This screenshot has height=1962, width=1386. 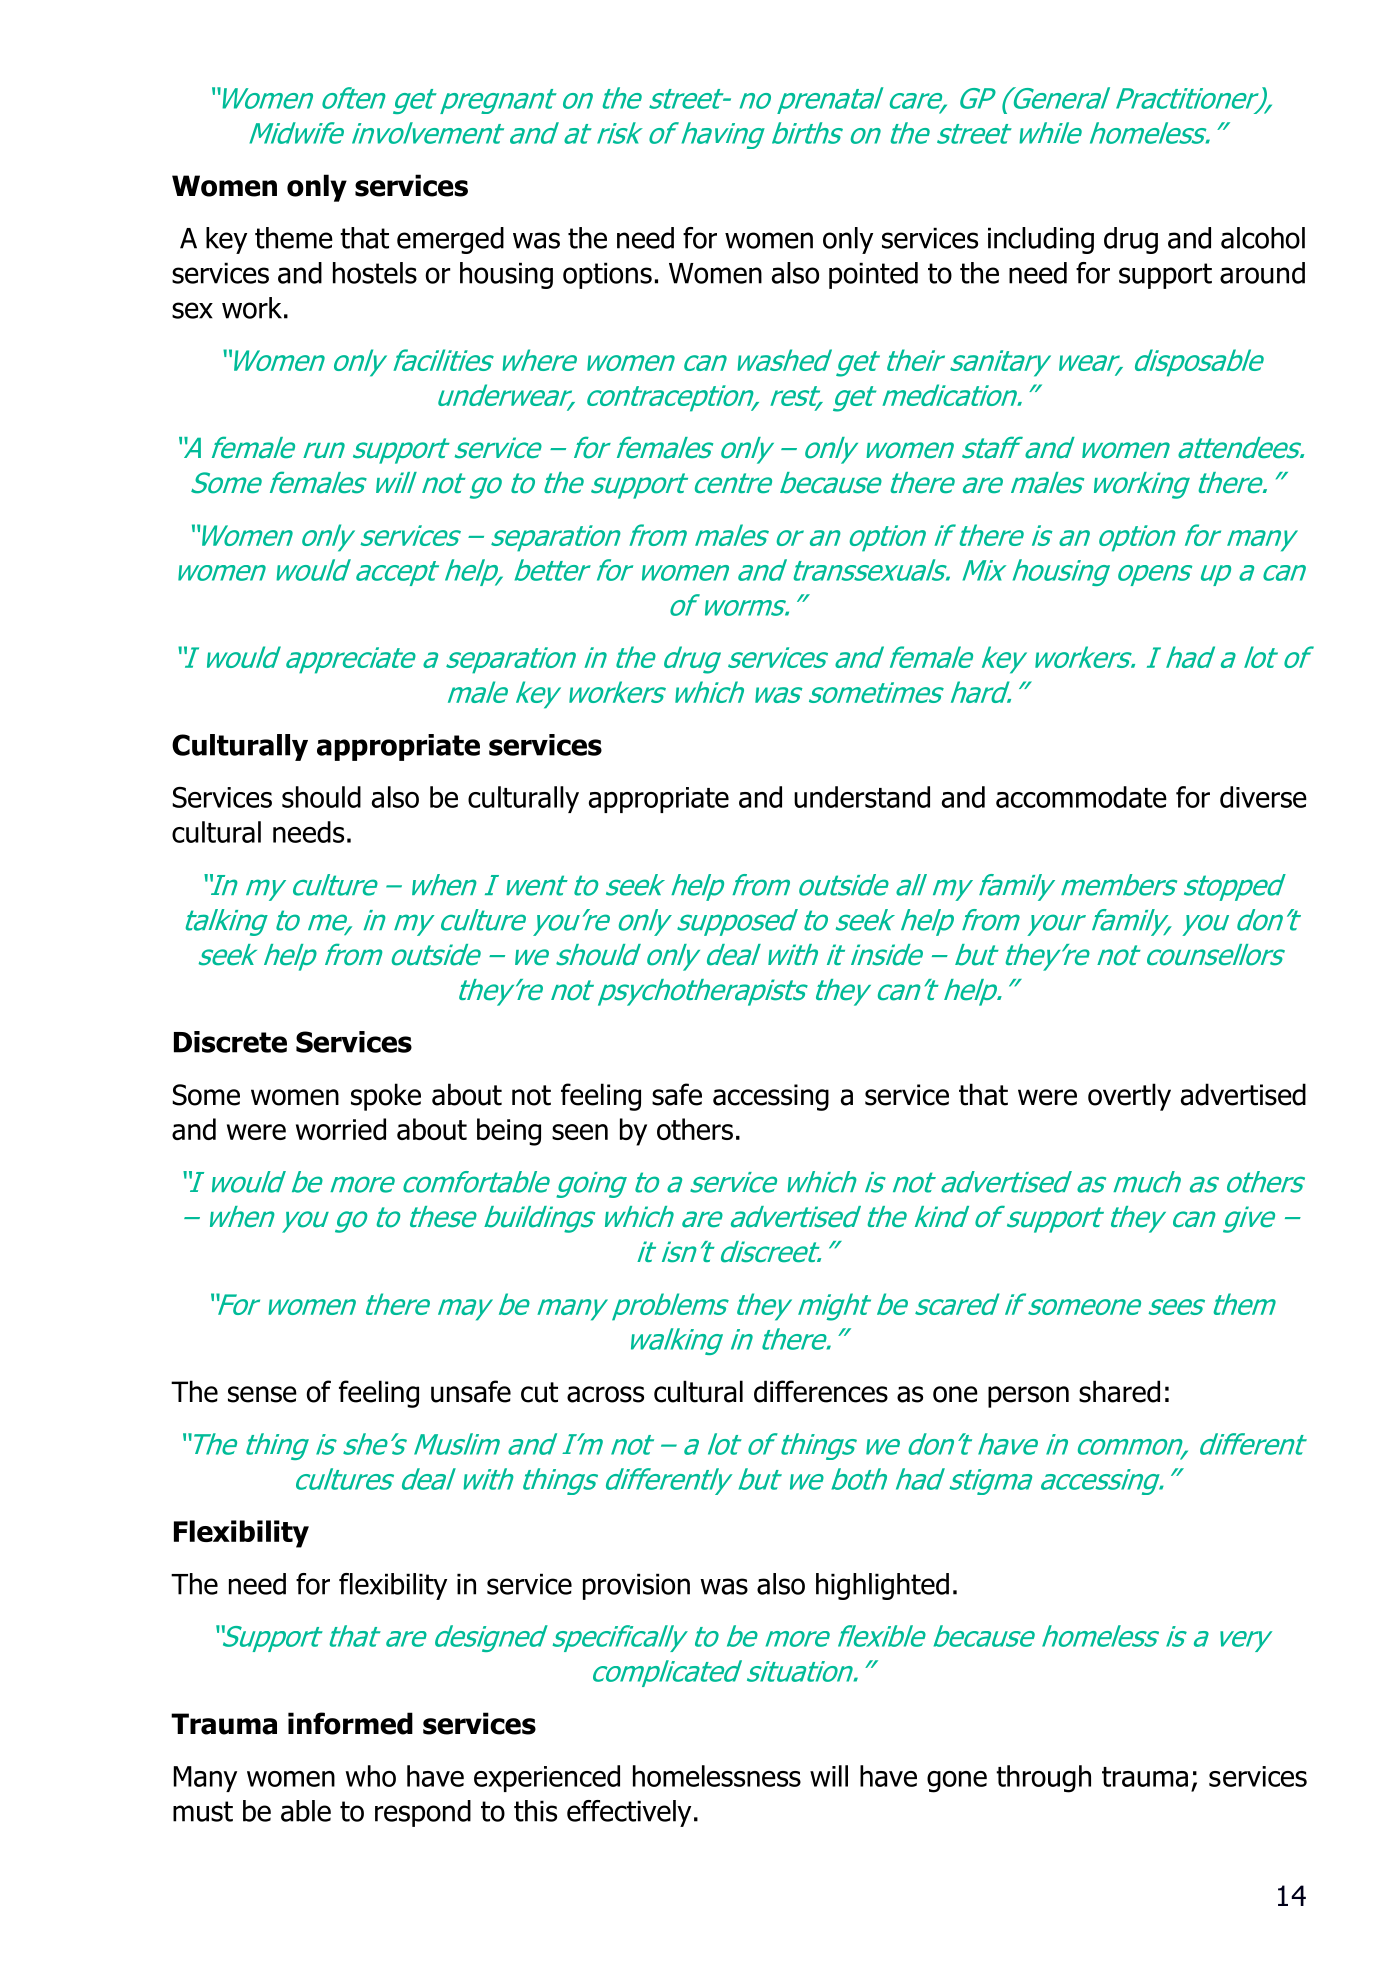 I want to click on hostels, so click(x=375, y=273).
